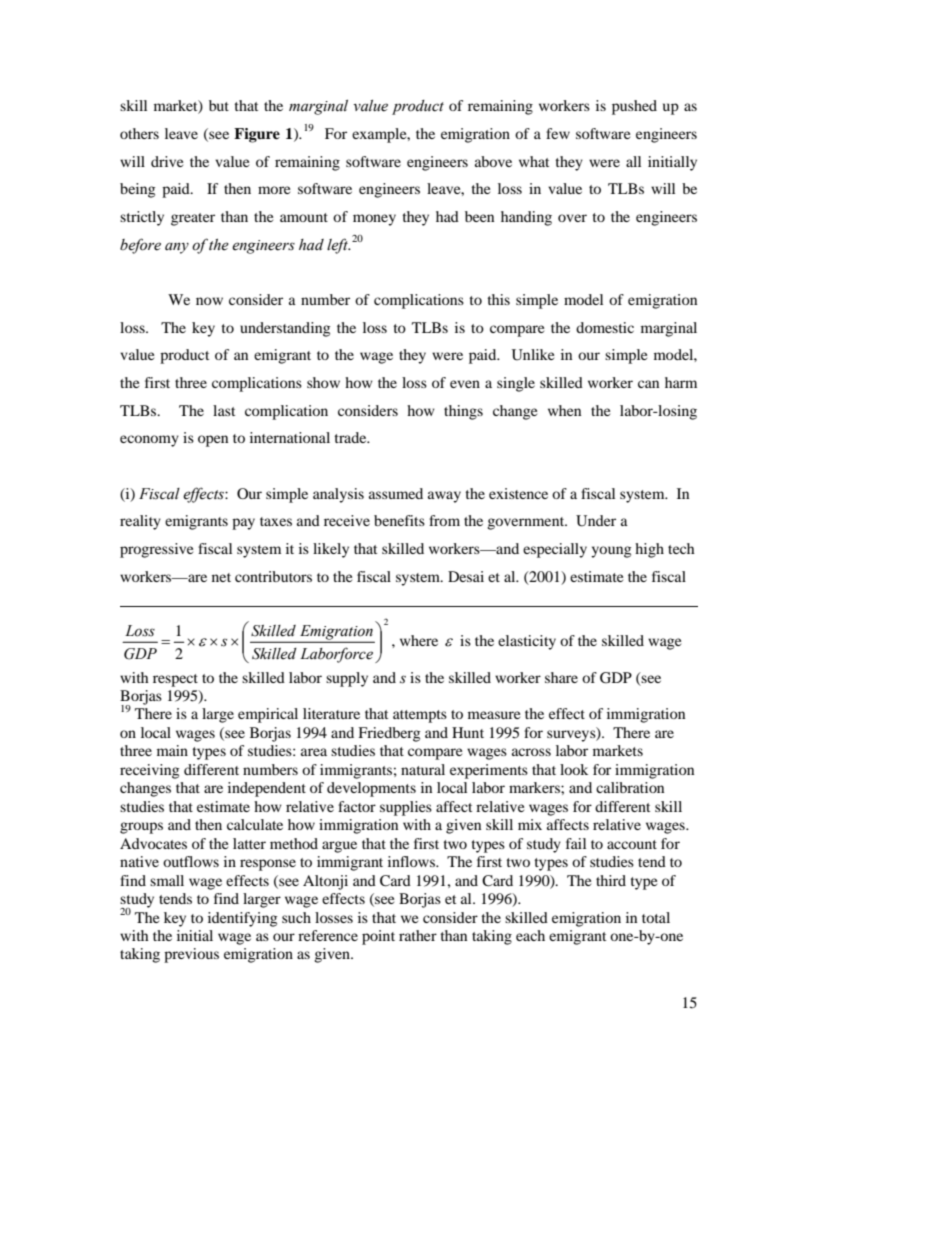 This screenshot has height=1233, width=952. What do you see at coordinates (418, 935) in the screenshot?
I see `rather` at bounding box center [418, 935].
